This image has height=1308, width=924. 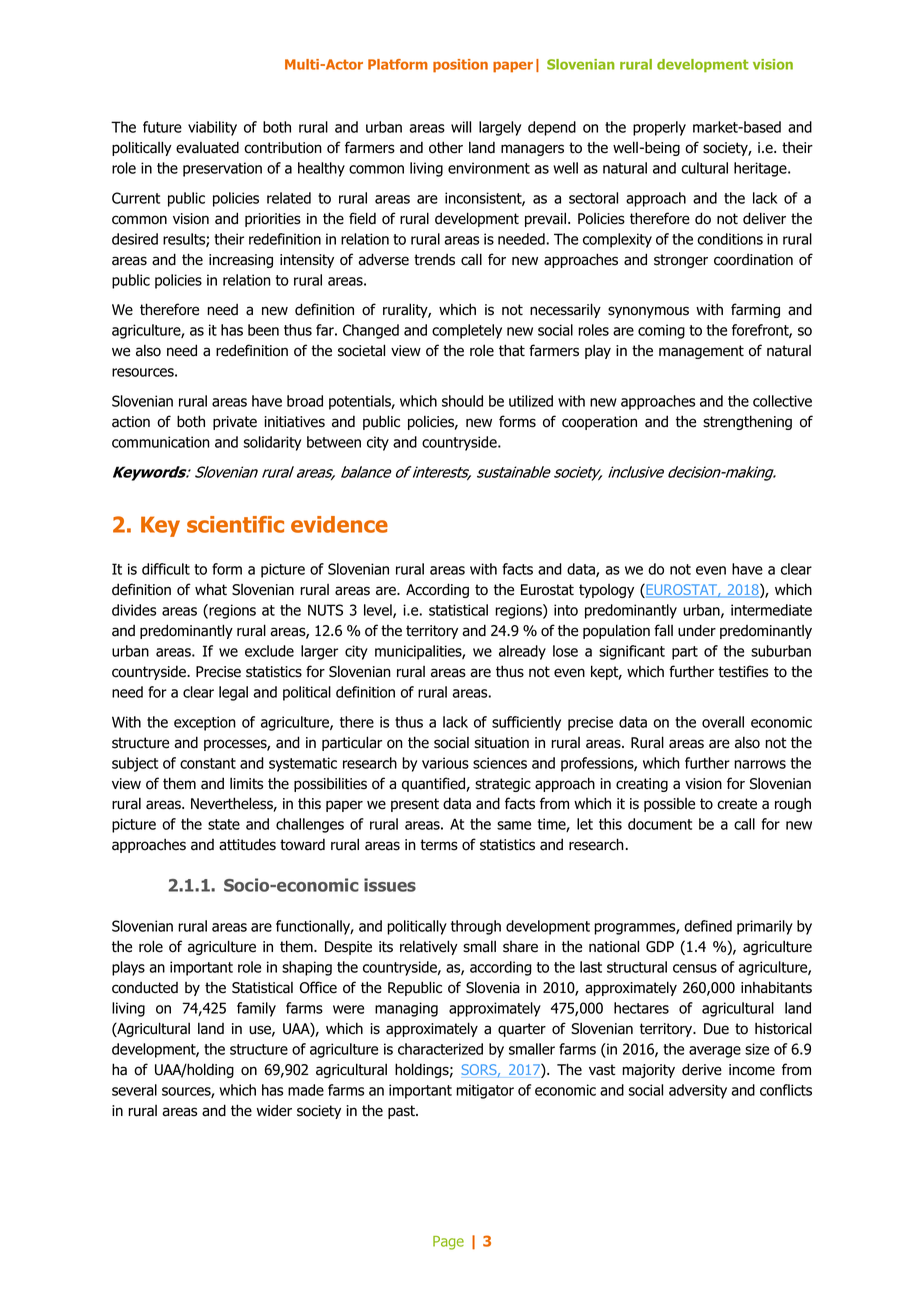 What do you see at coordinates (698, 1091) in the image?
I see `adversity` at bounding box center [698, 1091].
